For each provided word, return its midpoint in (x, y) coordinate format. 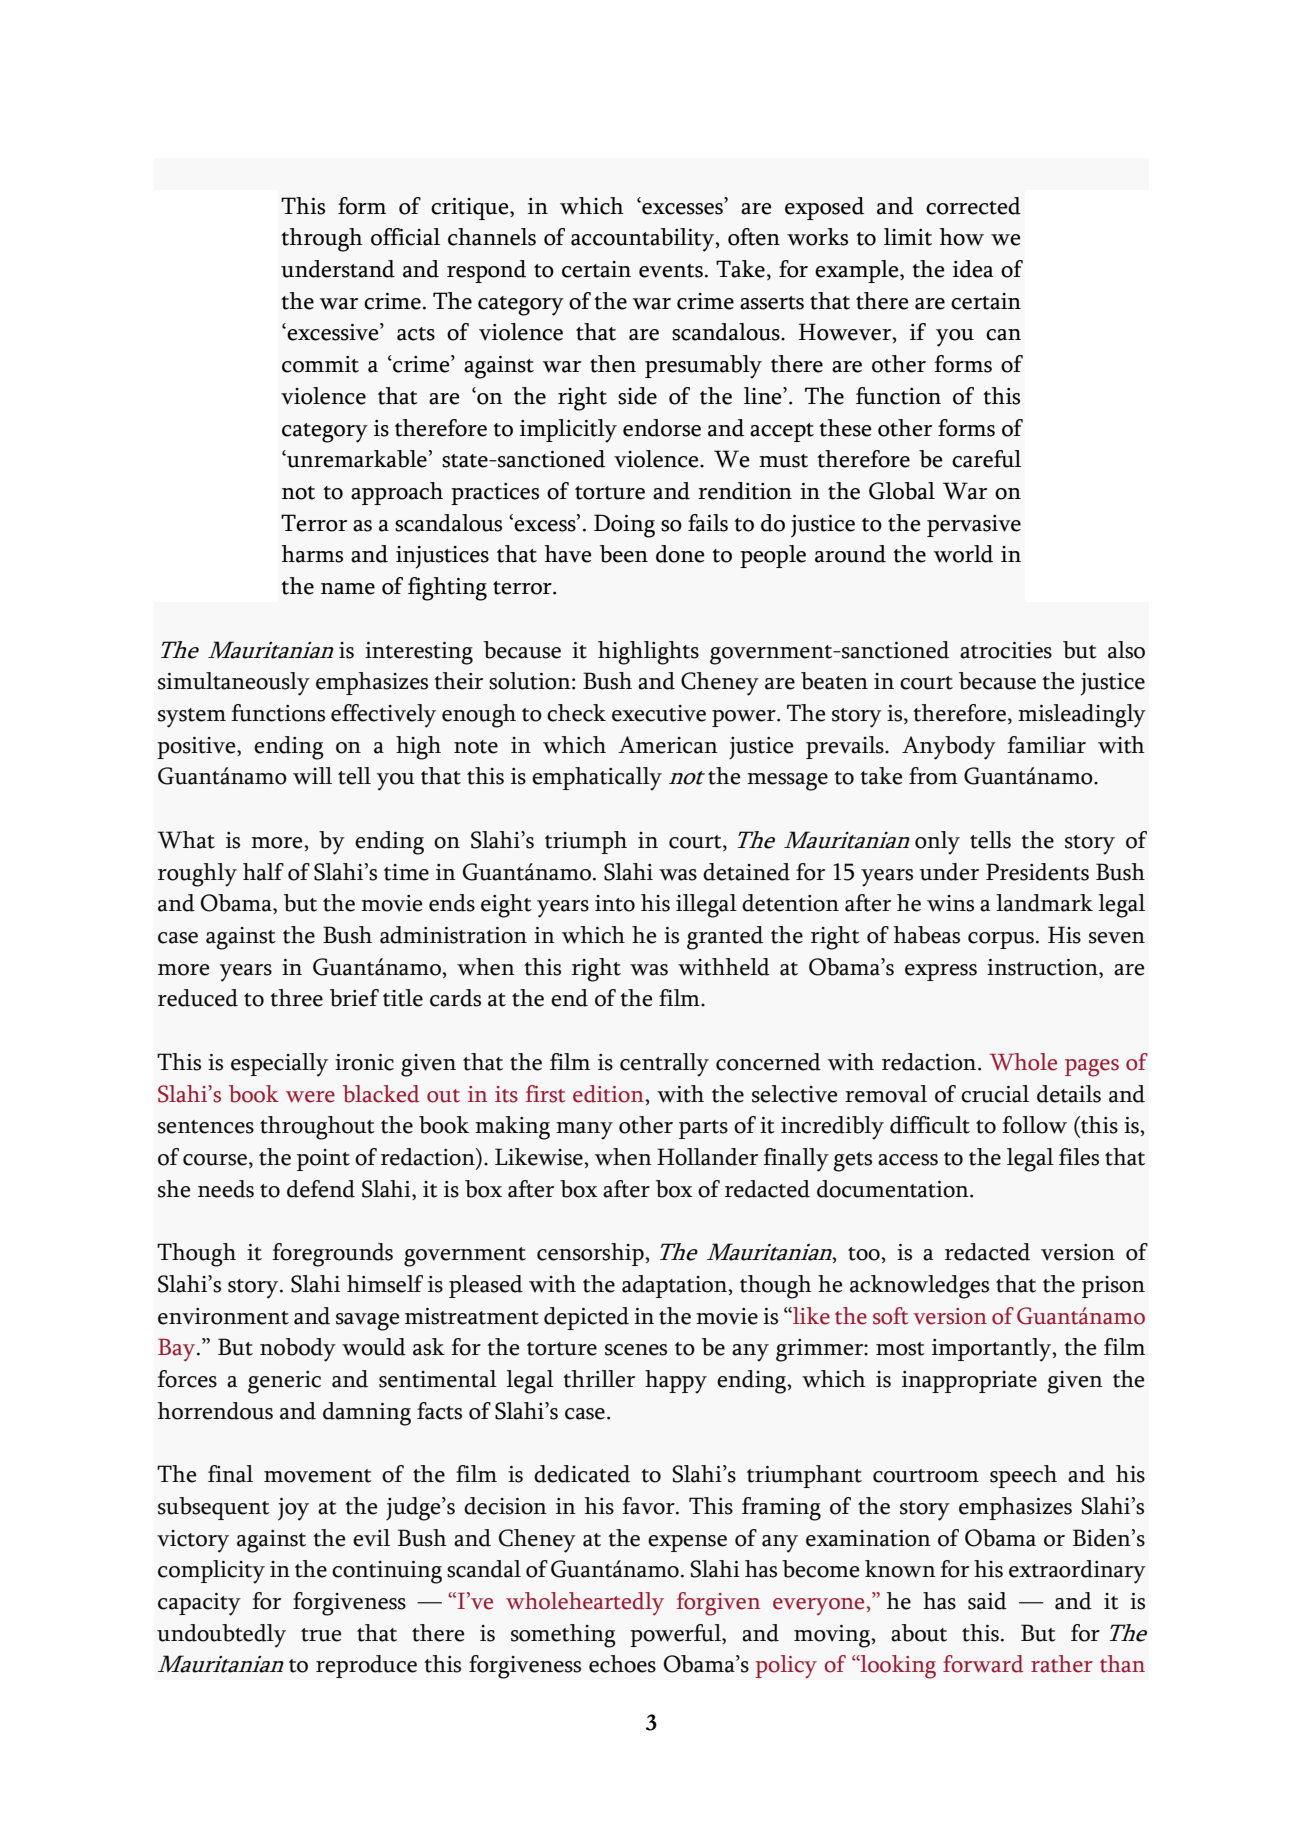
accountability (644, 240)
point (323, 1160)
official (405, 237)
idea (973, 269)
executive (659, 713)
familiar (1046, 745)
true (321, 1635)
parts (703, 1129)
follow (1034, 1125)
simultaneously (234, 684)
